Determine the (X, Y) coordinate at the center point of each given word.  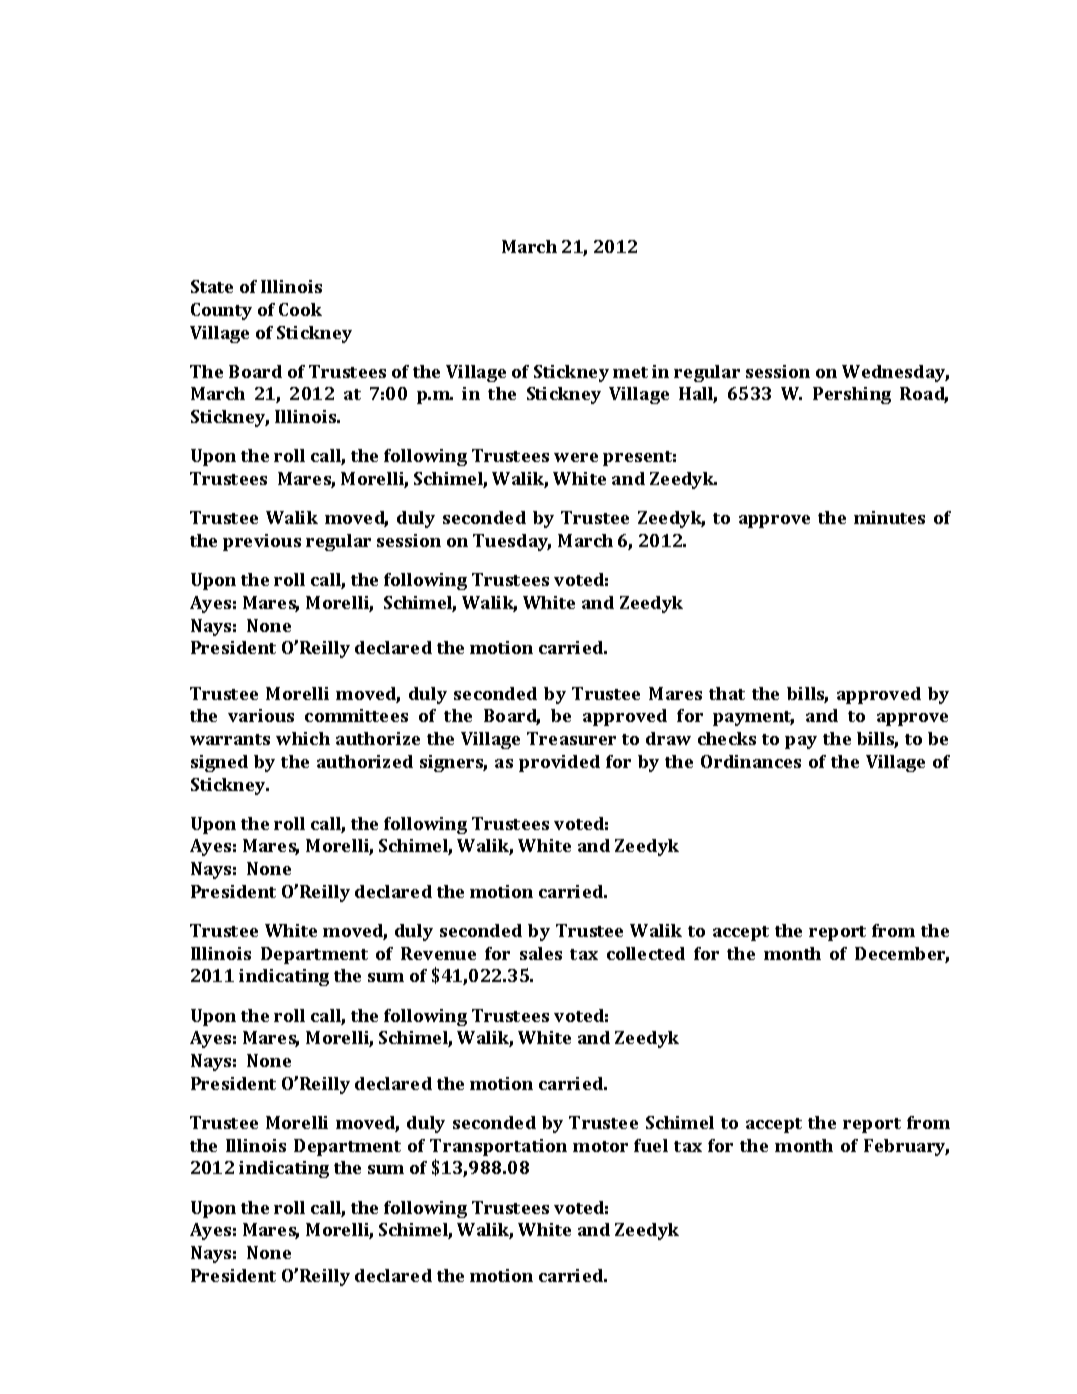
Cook (300, 309)
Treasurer (571, 738)
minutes (889, 517)
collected (646, 953)
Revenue (438, 953)
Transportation (498, 1147)
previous (262, 542)
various (261, 715)
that (727, 693)
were (576, 457)
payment (753, 718)
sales (541, 953)
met (630, 372)
